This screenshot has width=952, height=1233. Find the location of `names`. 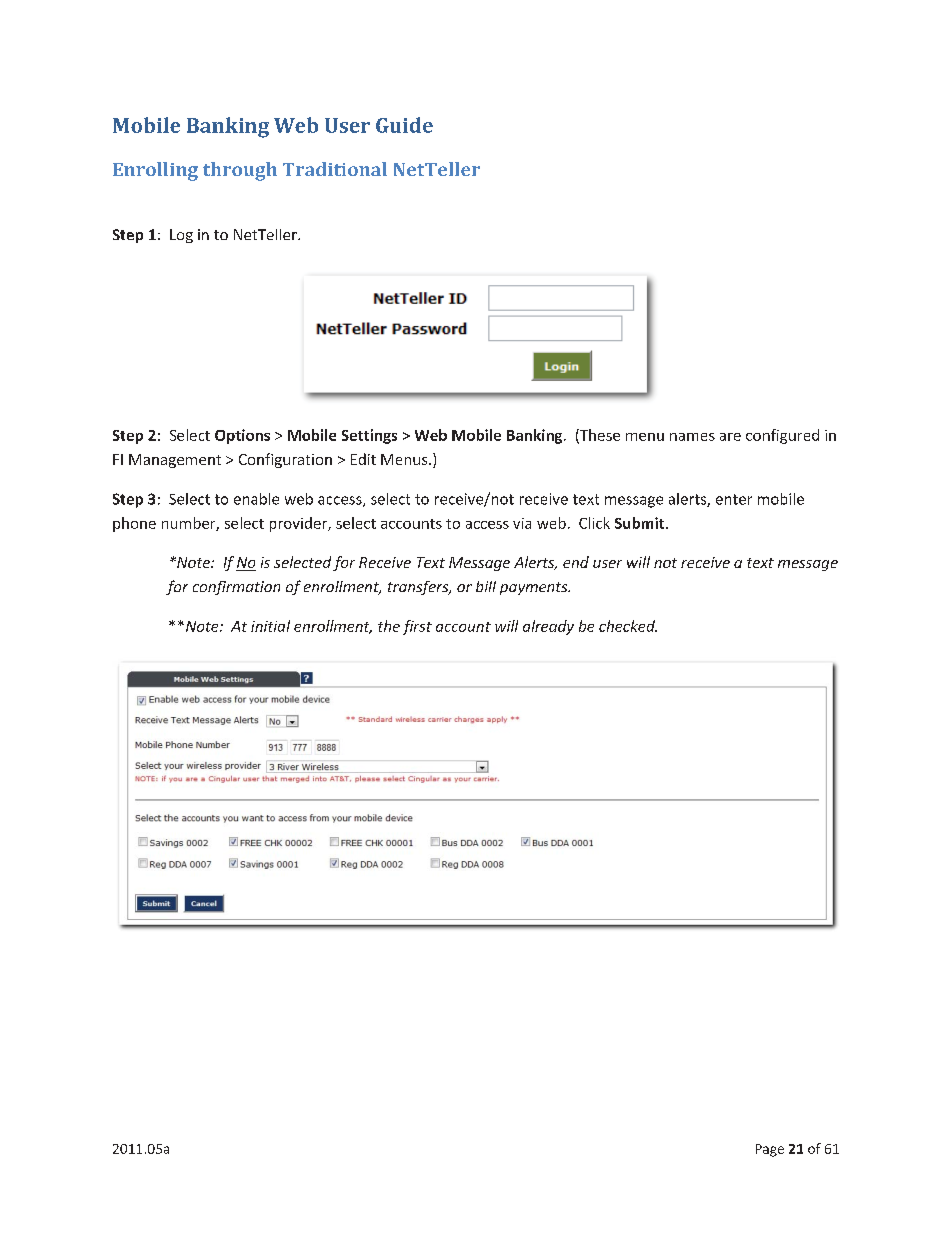

names is located at coordinates (692, 437).
